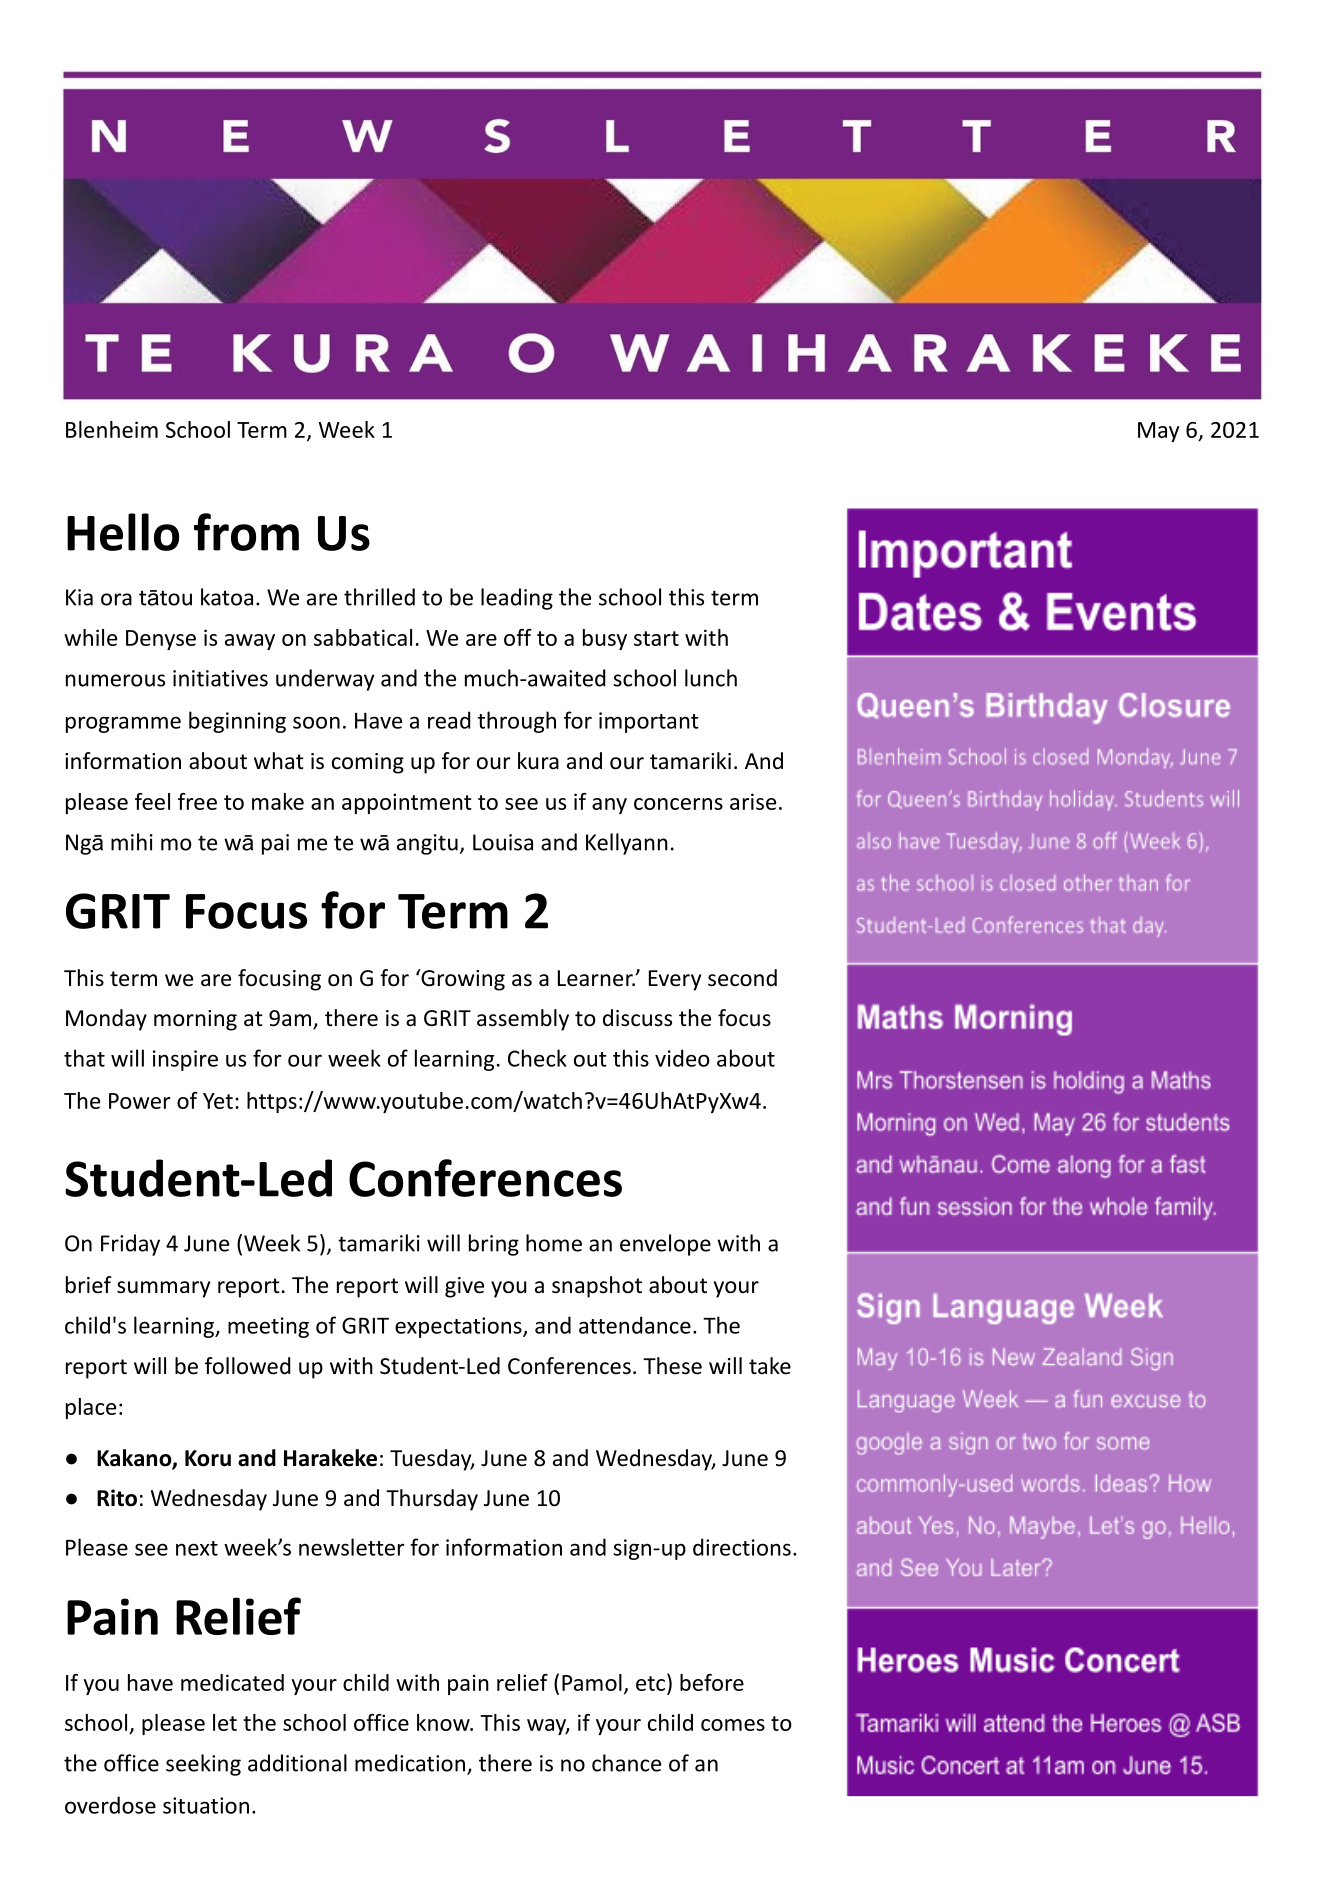 Image resolution: width=1342 pixels, height=1897 pixels. Describe the element at coordinates (626, 1763) in the page. I see `chance` at that location.
